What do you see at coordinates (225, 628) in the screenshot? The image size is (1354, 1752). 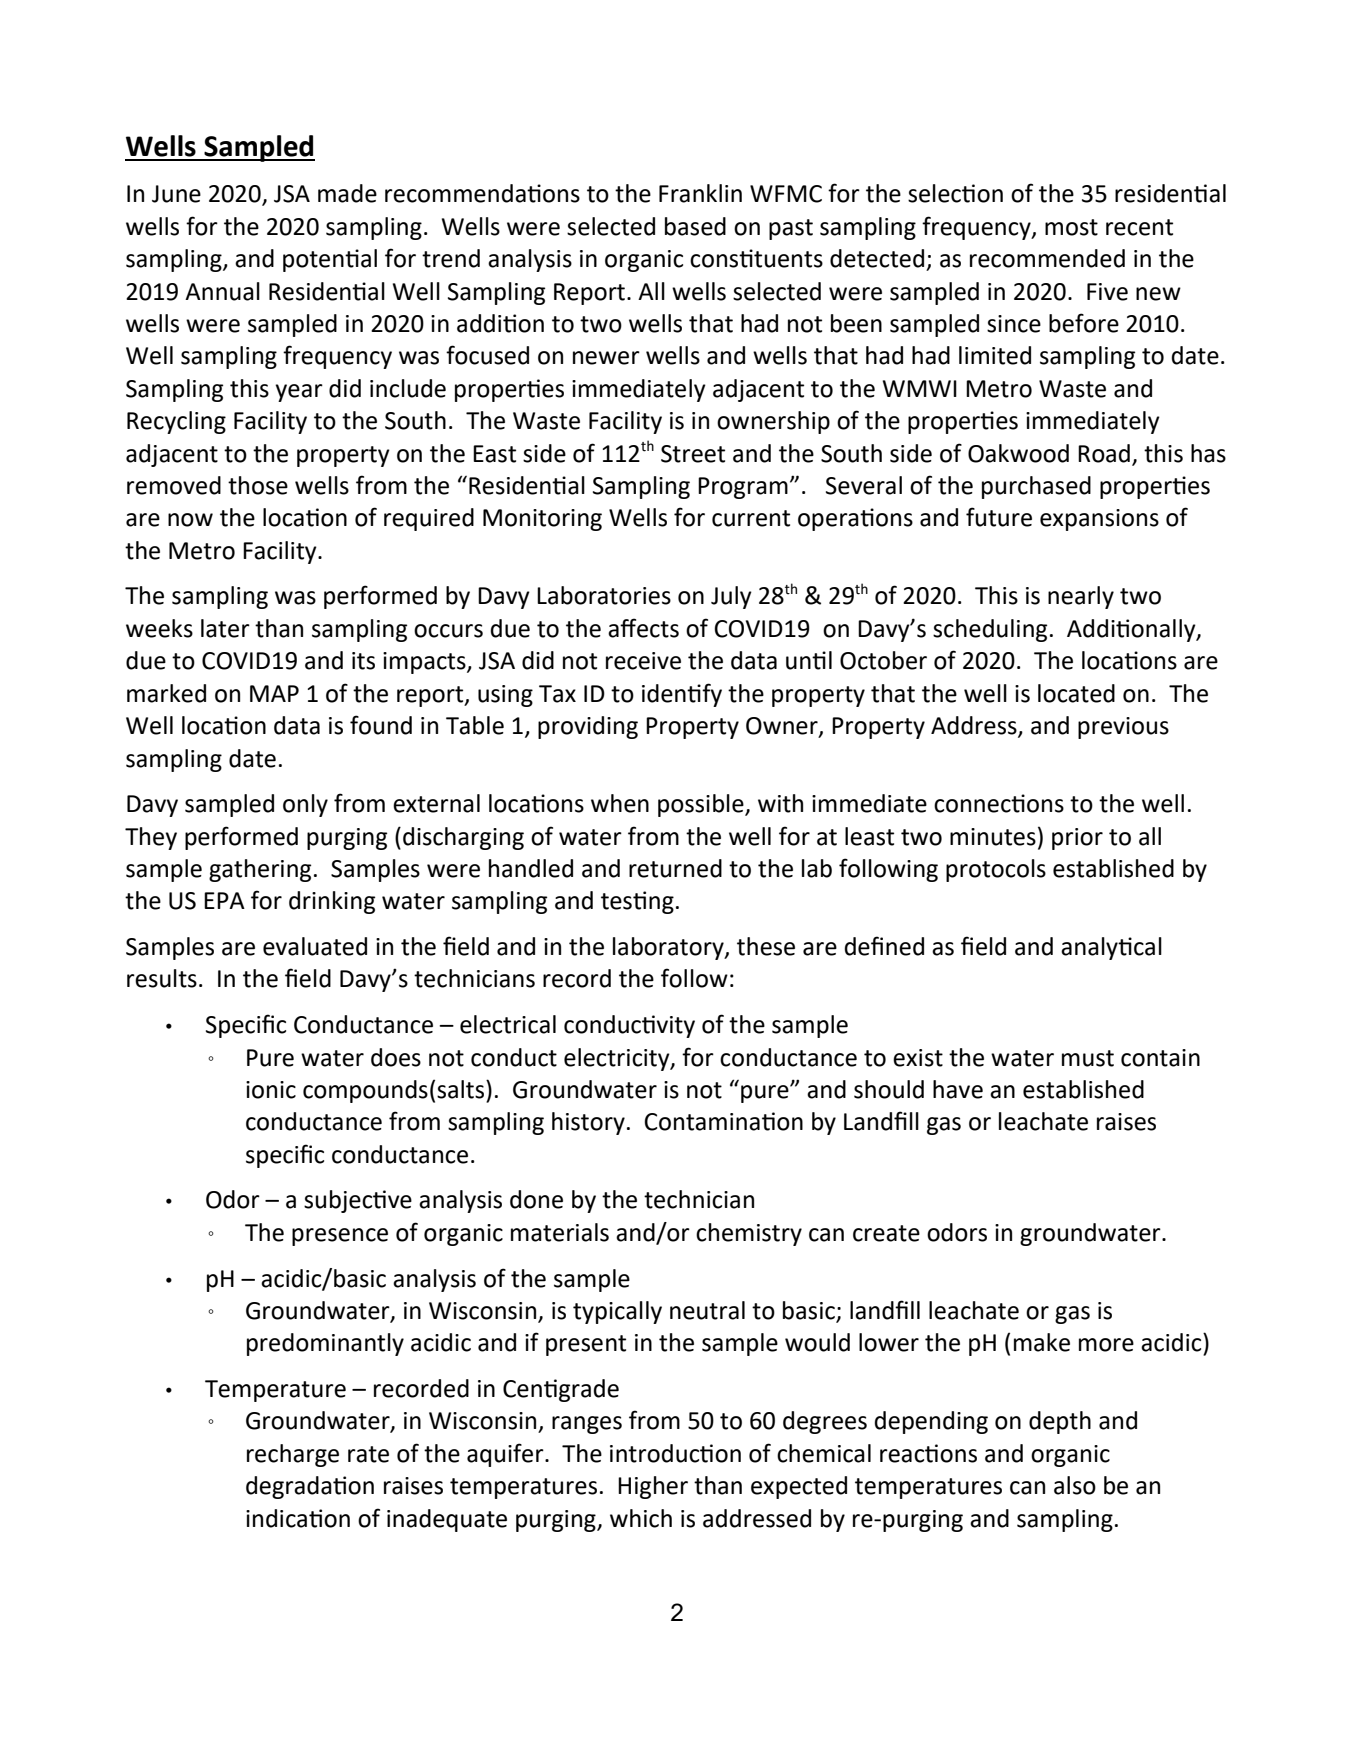 I see `later` at bounding box center [225, 628].
